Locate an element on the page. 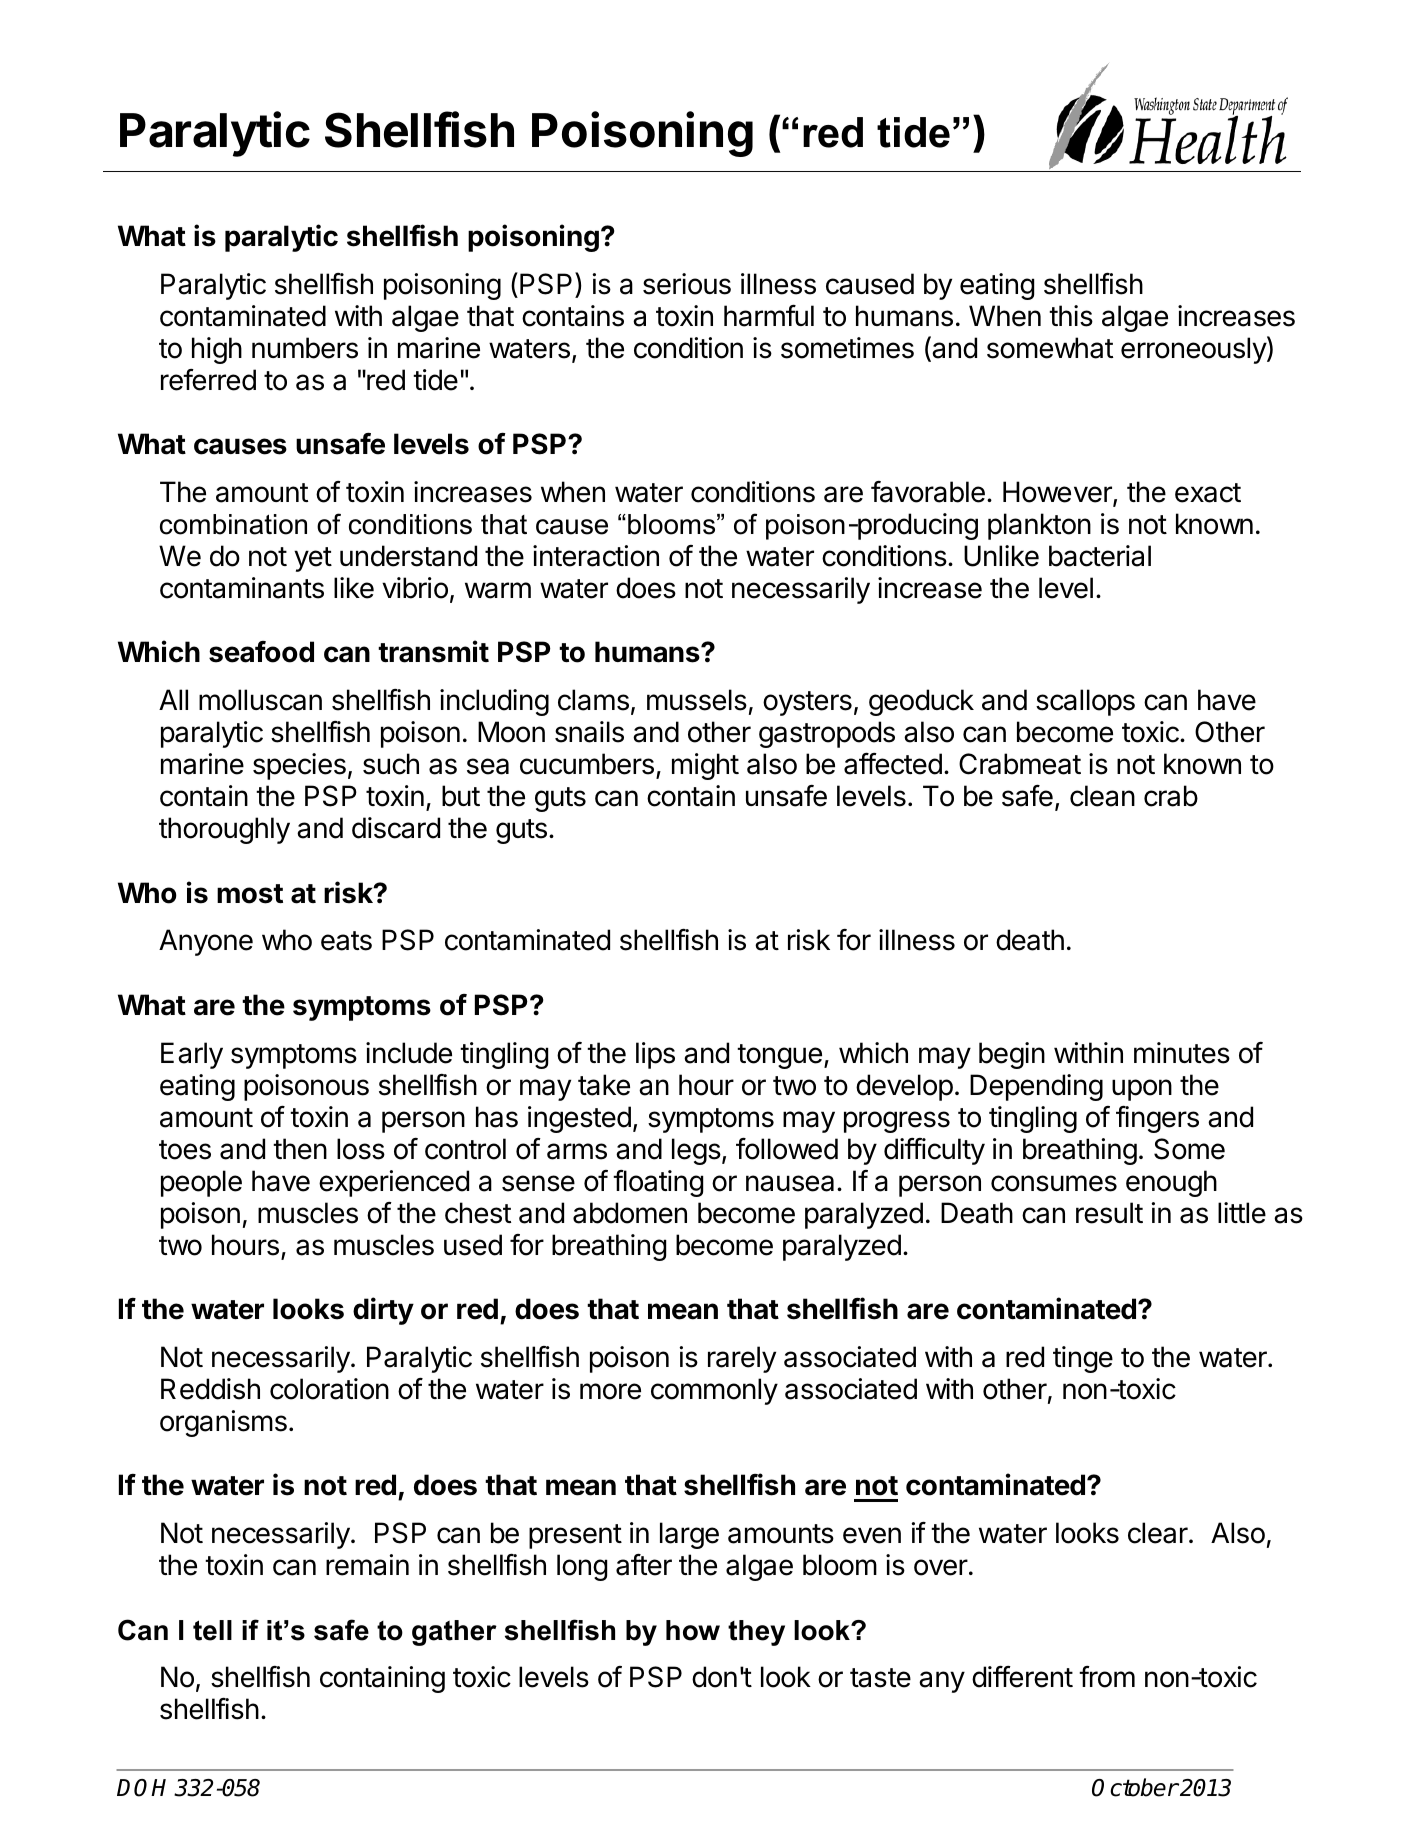 Image resolution: width=1421 pixels, height=1839 pixels. minutes is located at coordinates (1182, 1053).
